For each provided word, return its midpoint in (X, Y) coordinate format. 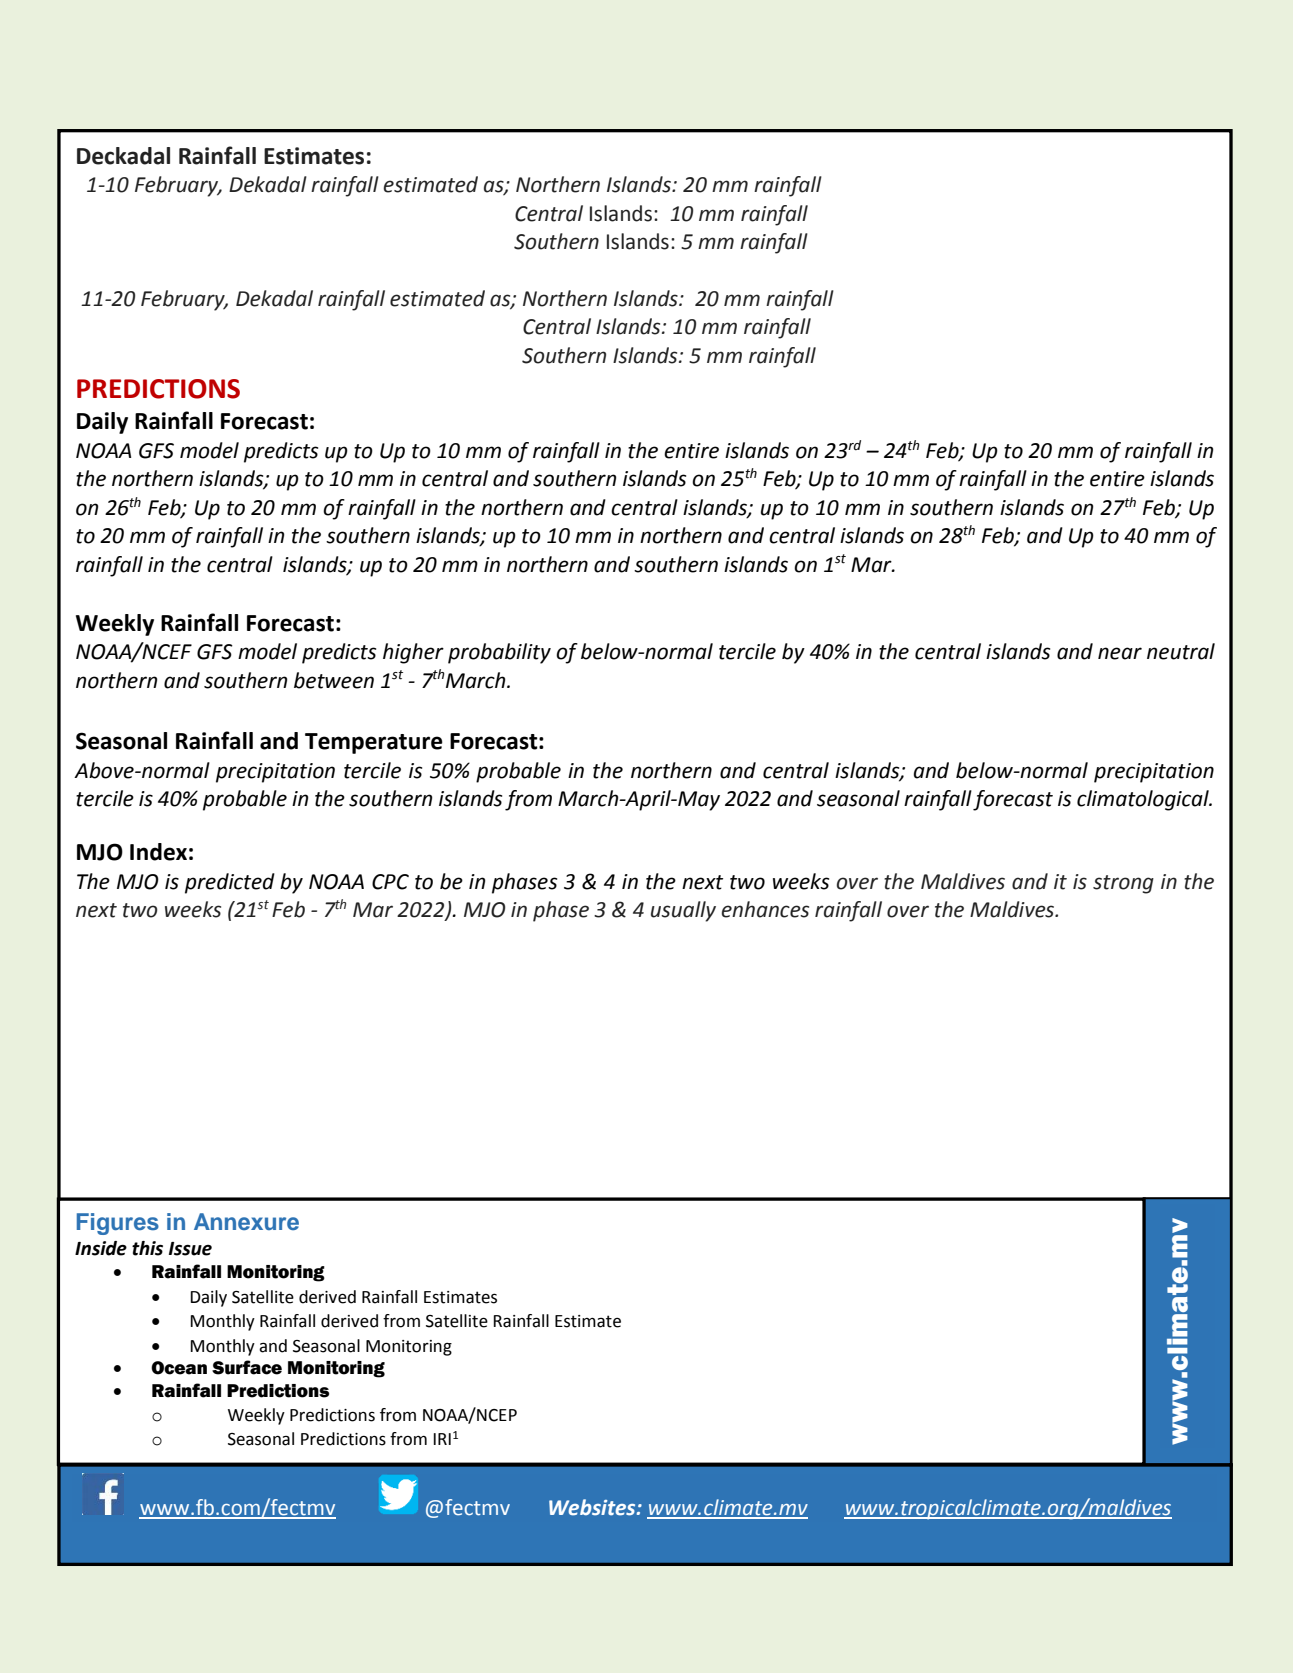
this (147, 1248)
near (1120, 653)
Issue (190, 1249)
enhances (765, 909)
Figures (118, 1224)
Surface (247, 1367)
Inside (101, 1248)
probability (499, 653)
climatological (1144, 800)
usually (683, 911)
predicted (230, 883)
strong (1123, 884)
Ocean (179, 1368)
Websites (593, 1507)
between (334, 680)
